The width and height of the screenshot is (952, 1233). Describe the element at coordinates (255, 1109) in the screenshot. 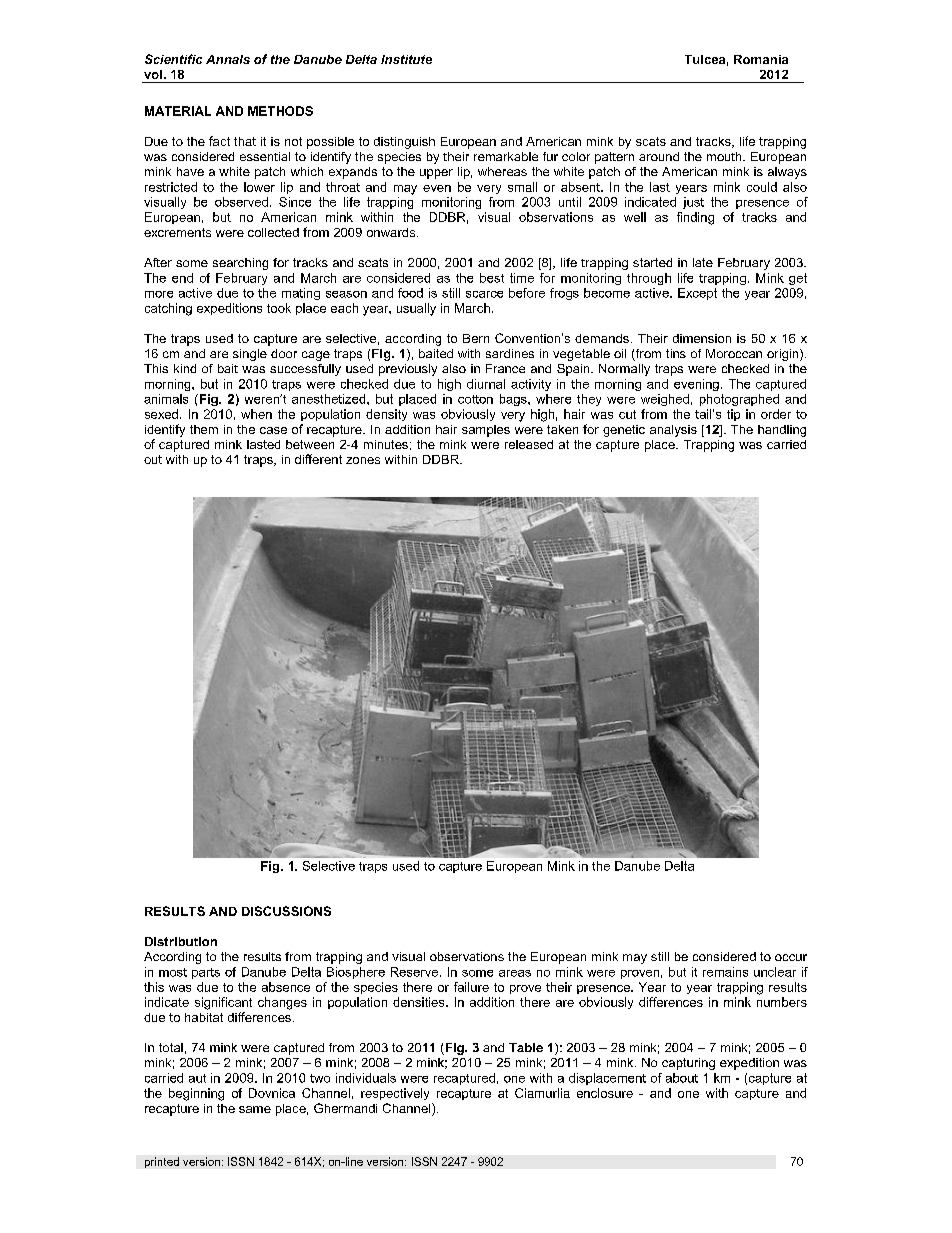

I see `same` at that location.
